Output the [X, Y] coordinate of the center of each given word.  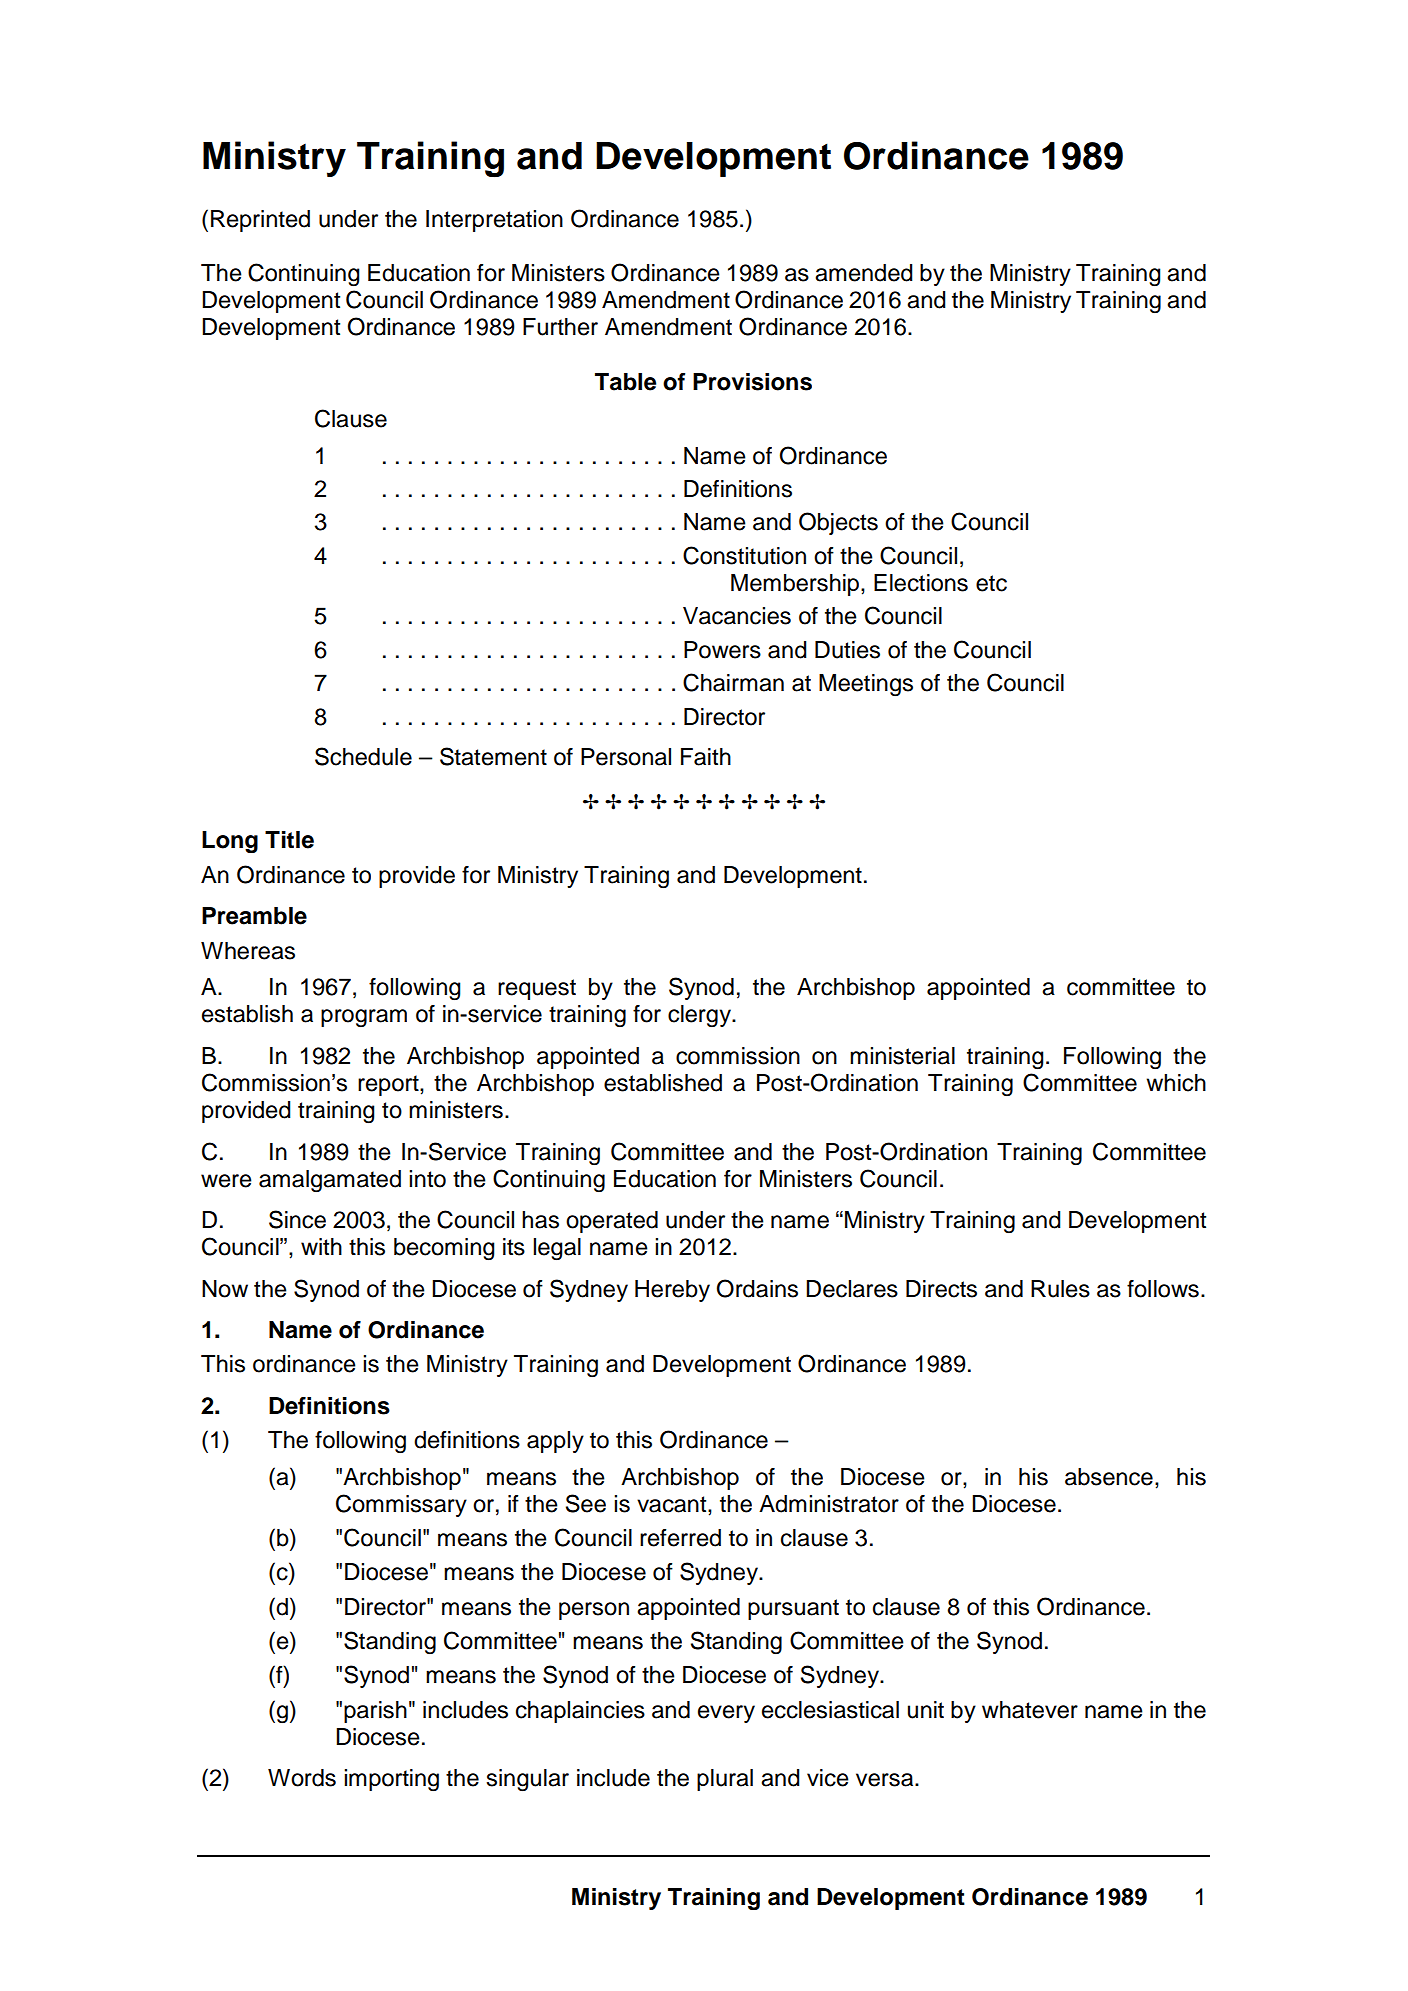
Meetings [866, 685]
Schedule [363, 756]
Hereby [672, 1291]
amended [864, 273]
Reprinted [260, 221]
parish [375, 1712]
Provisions [752, 382]
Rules [1060, 1289]
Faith [706, 757]
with [321, 1246]
